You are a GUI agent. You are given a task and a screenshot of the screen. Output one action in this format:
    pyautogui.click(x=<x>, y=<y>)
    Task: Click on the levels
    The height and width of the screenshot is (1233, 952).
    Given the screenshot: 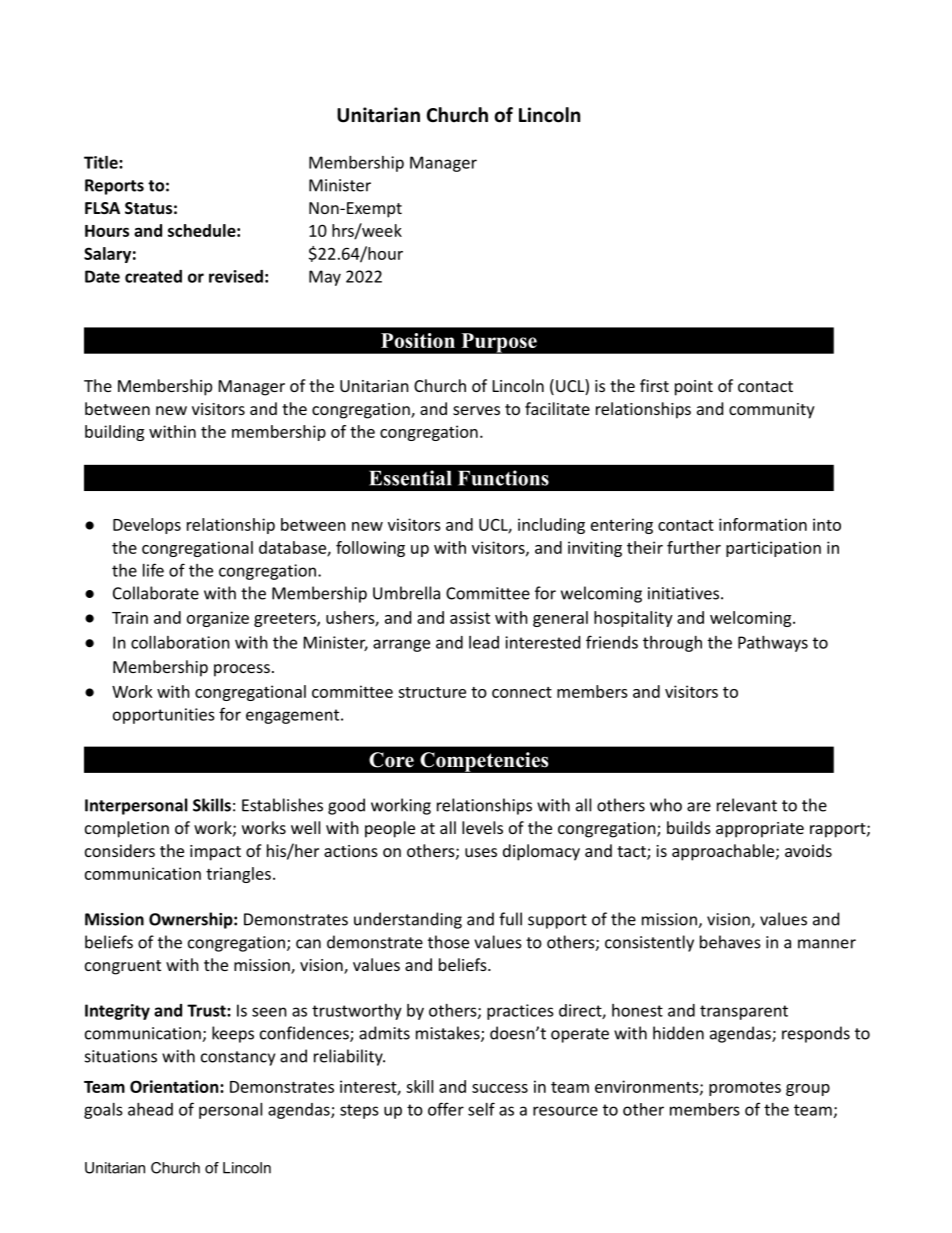 What is the action you would take?
    pyautogui.click(x=482, y=827)
